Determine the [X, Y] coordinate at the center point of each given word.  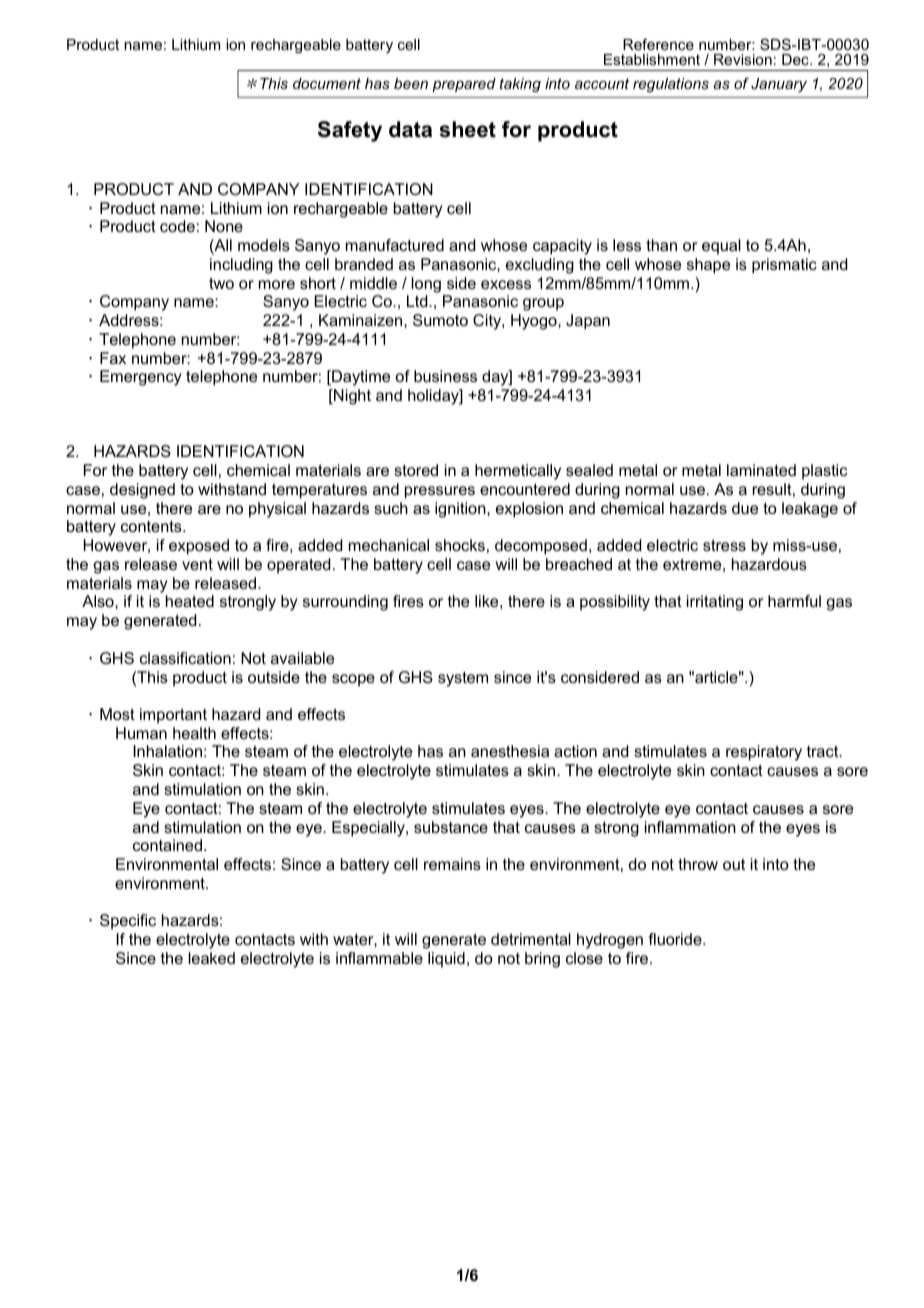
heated [190, 601]
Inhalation [167, 751]
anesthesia [510, 751]
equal [721, 247]
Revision [743, 59]
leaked [212, 958]
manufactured [395, 245]
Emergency [141, 378]
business [445, 376]
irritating [715, 603]
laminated [761, 470]
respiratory [764, 753]
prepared [464, 85]
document [327, 83]
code [177, 226]
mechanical [389, 545]
